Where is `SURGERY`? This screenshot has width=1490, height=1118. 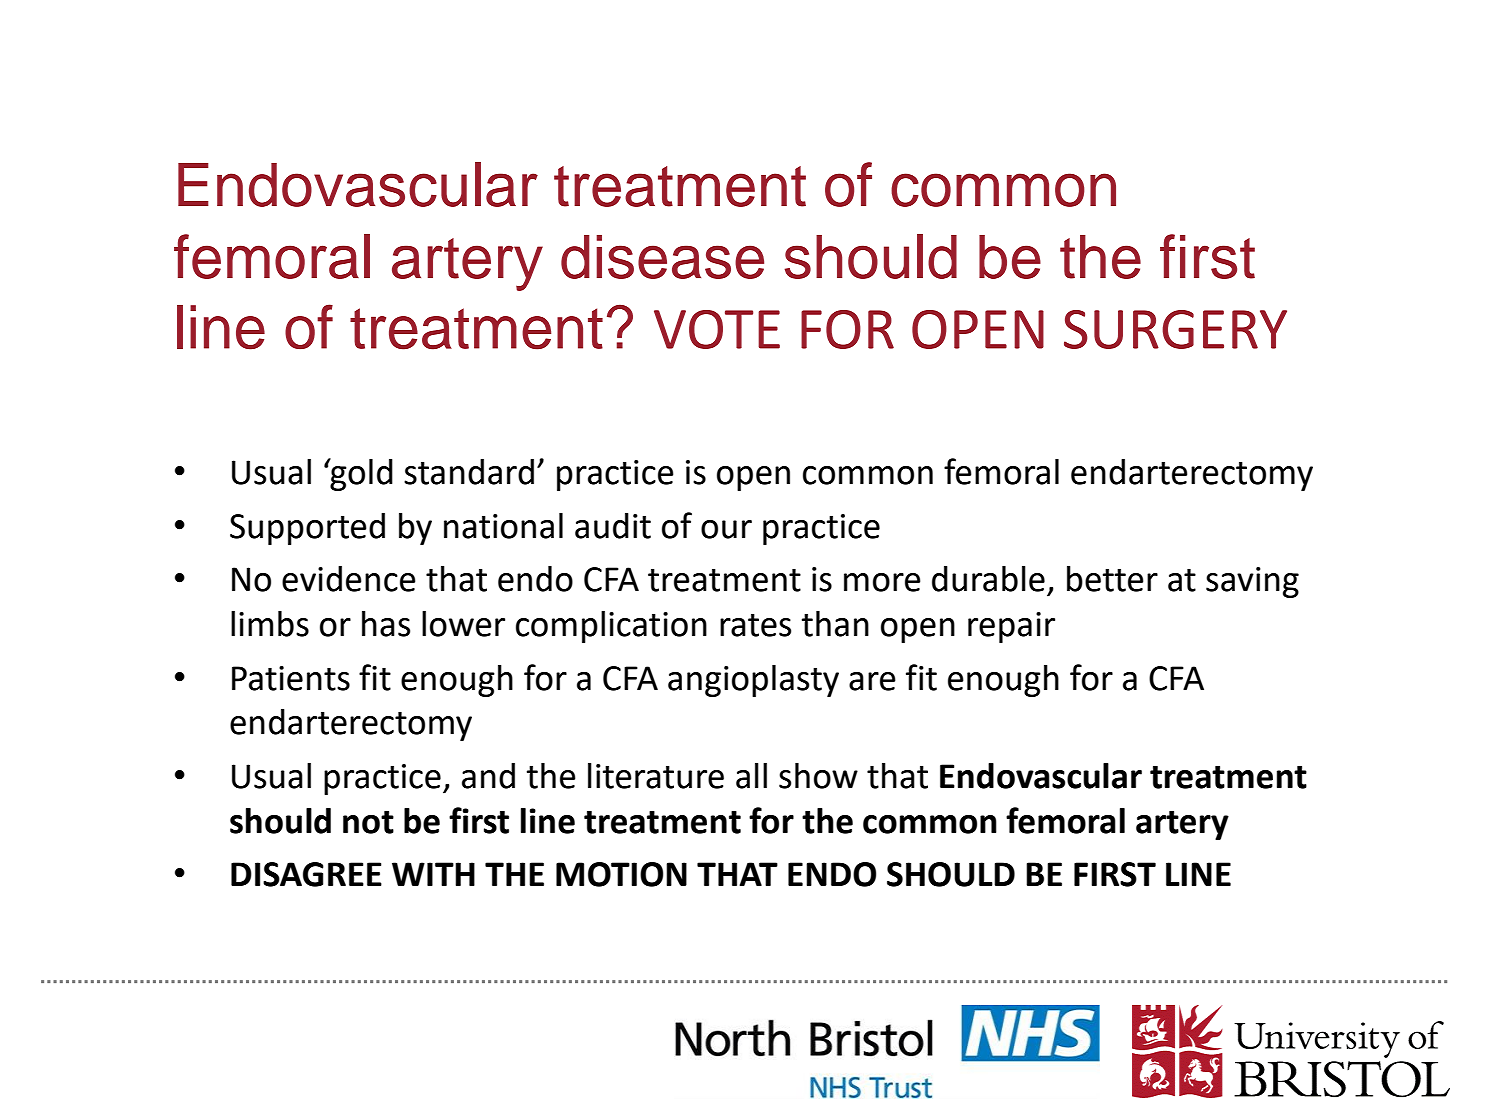 SURGERY is located at coordinates (1175, 329).
